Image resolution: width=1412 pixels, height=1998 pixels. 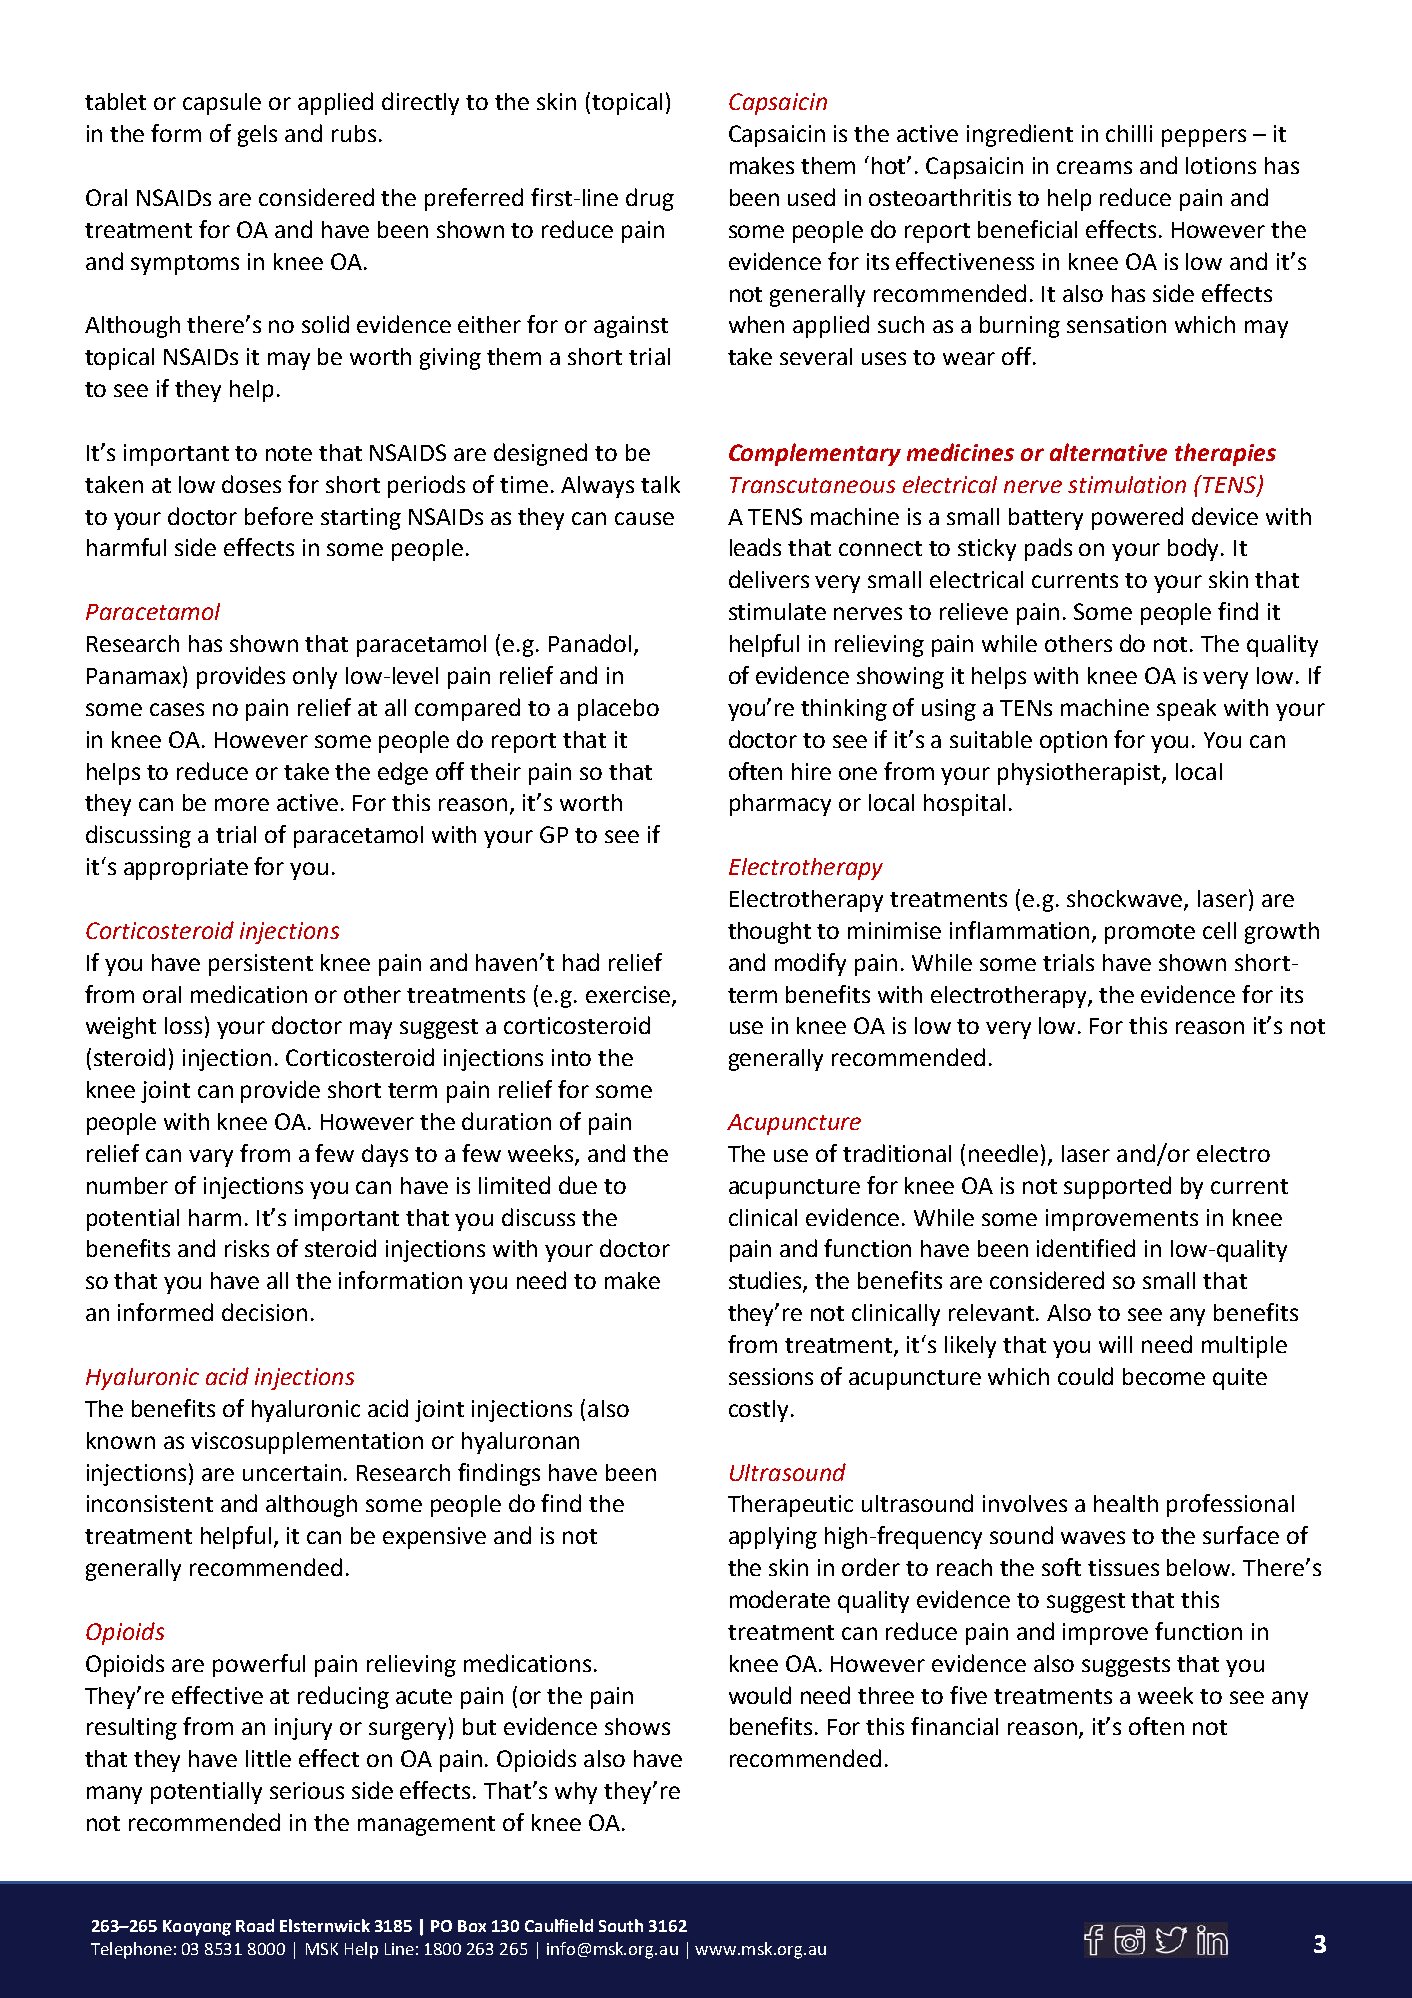 I want to click on uncertain, so click(x=292, y=1472).
